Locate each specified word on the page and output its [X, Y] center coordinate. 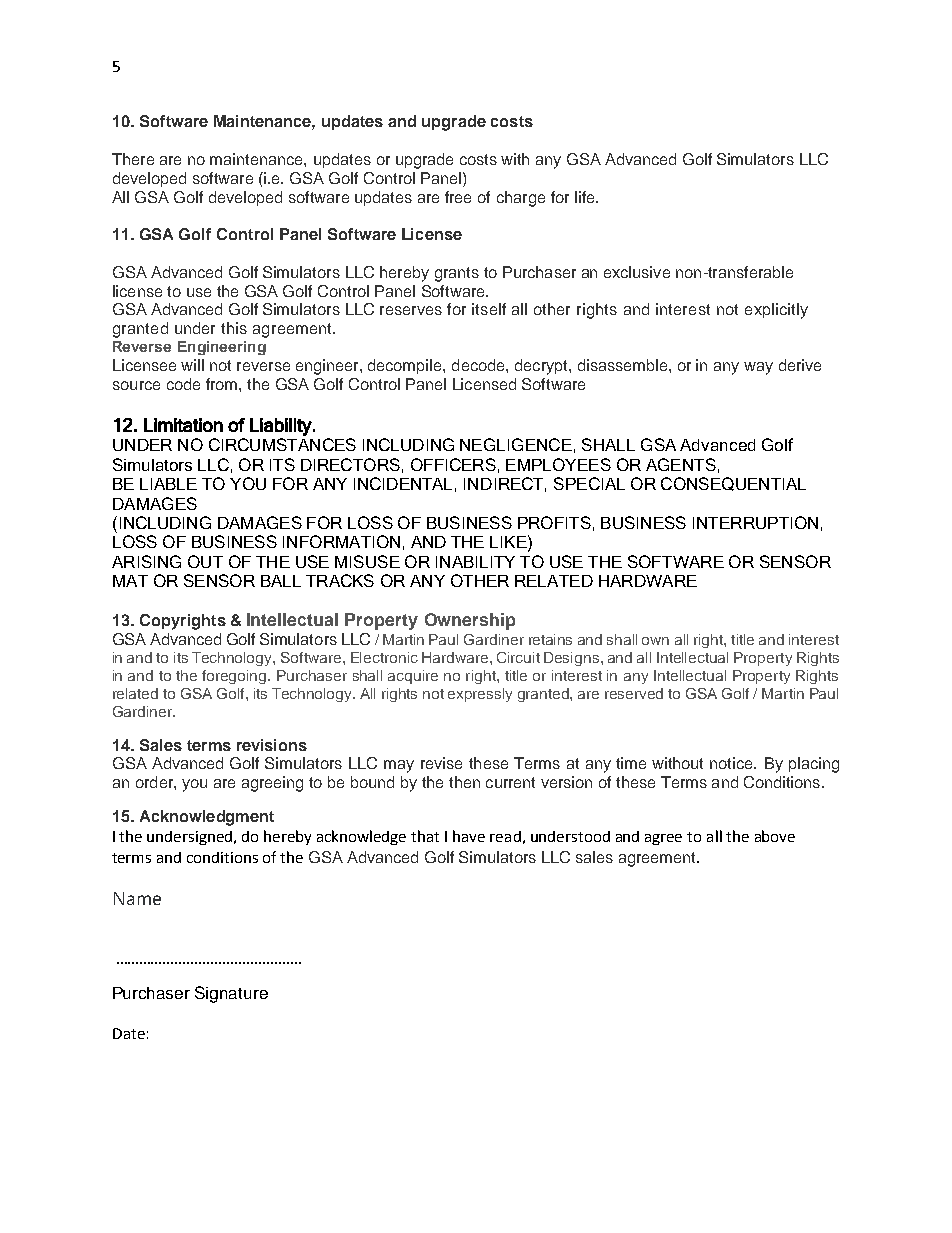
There [133, 159]
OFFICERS [453, 464]
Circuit [518, 657]
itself [489, 309]
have [469, 836]
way [758, 368]
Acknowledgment [207, 818]
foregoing [235, 677]
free [458, 197]
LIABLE [168, 484]
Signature [231, 994]
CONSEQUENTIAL [733, 484]
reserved [634, 693]
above [775, 836]
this [234, 328]
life [586, 197]
